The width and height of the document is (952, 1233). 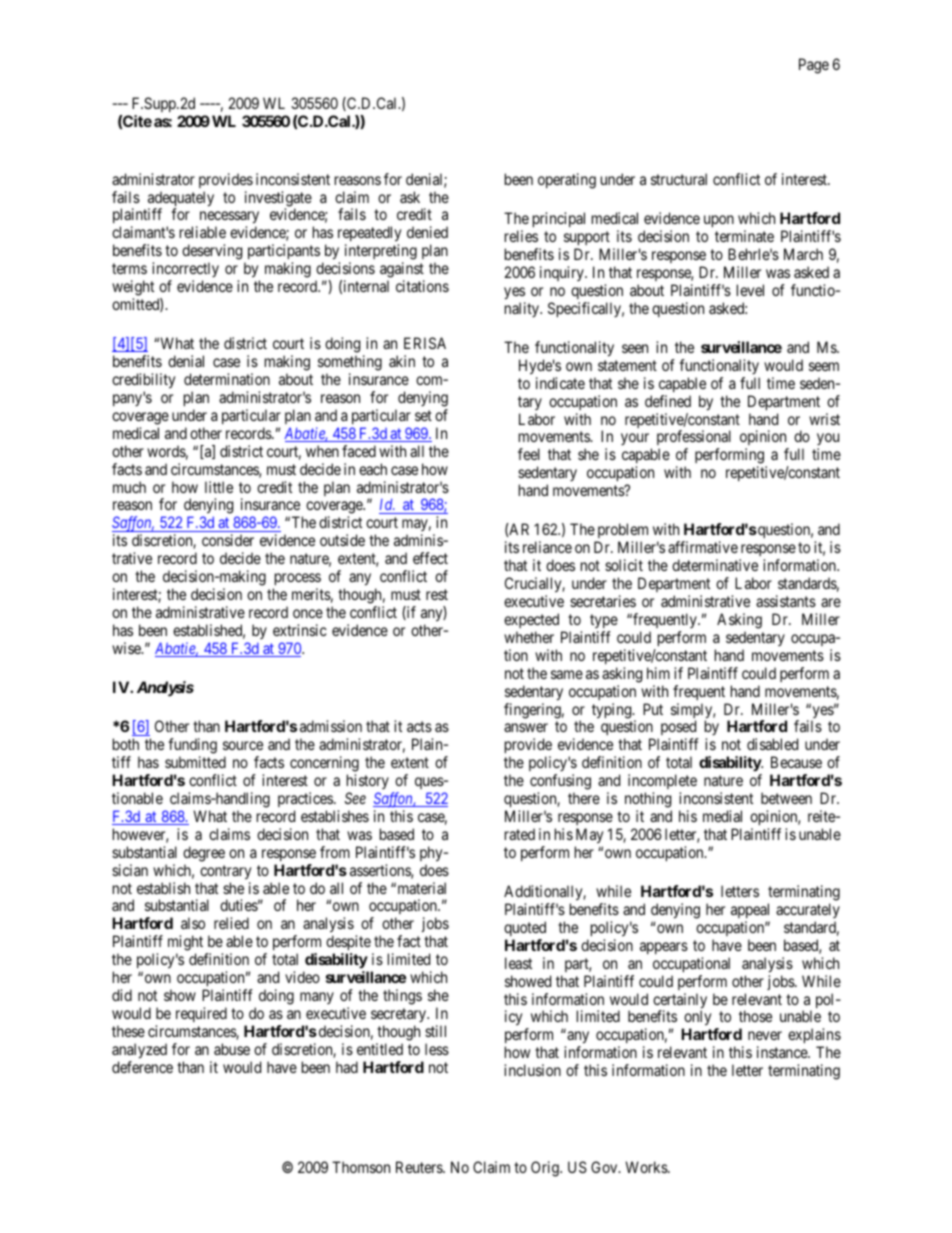 What do you see at coordinates (142, 1067) in the document?
I see `deference` at bounding box center [142, 1067].
